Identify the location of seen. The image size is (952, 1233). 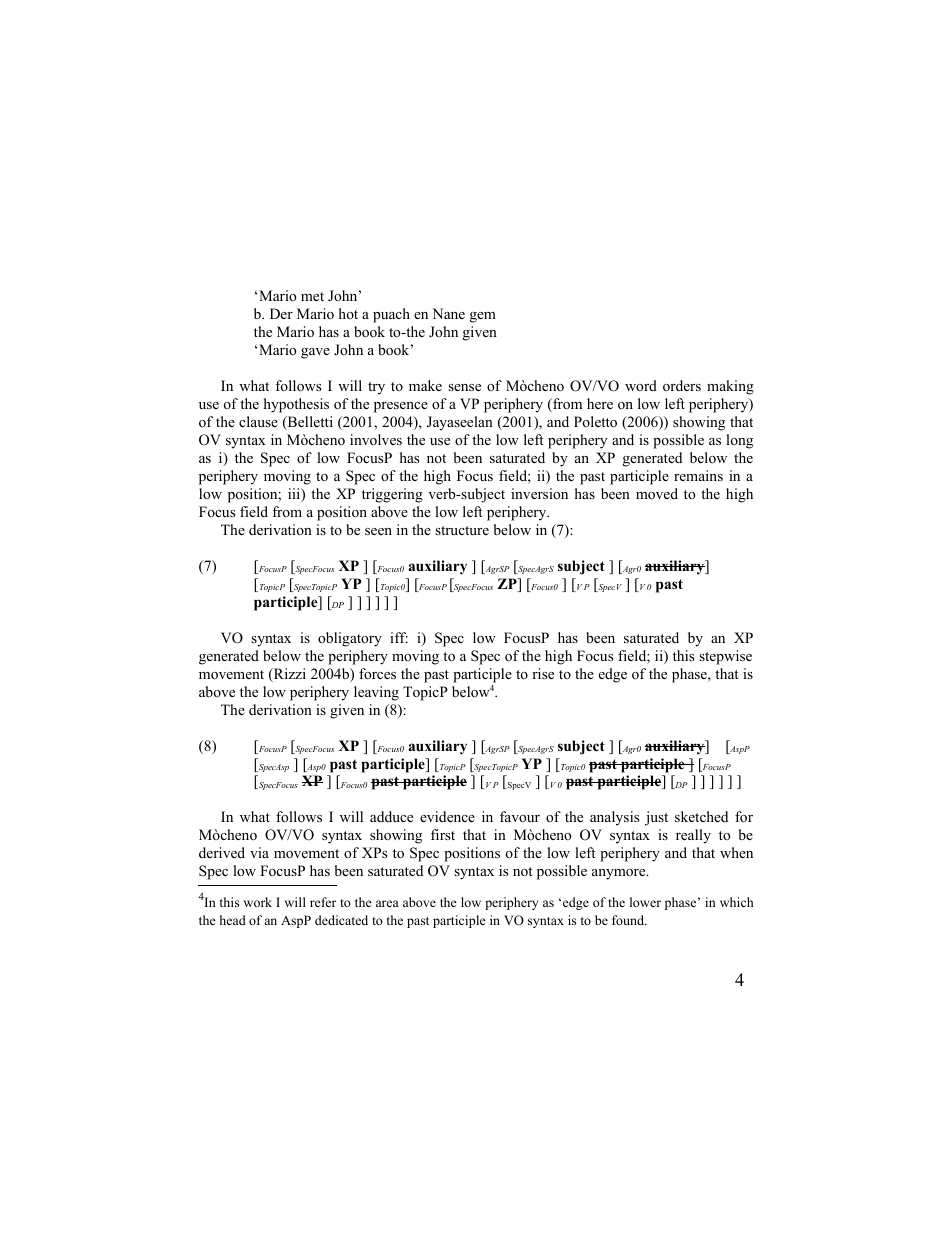
(378, 531).
